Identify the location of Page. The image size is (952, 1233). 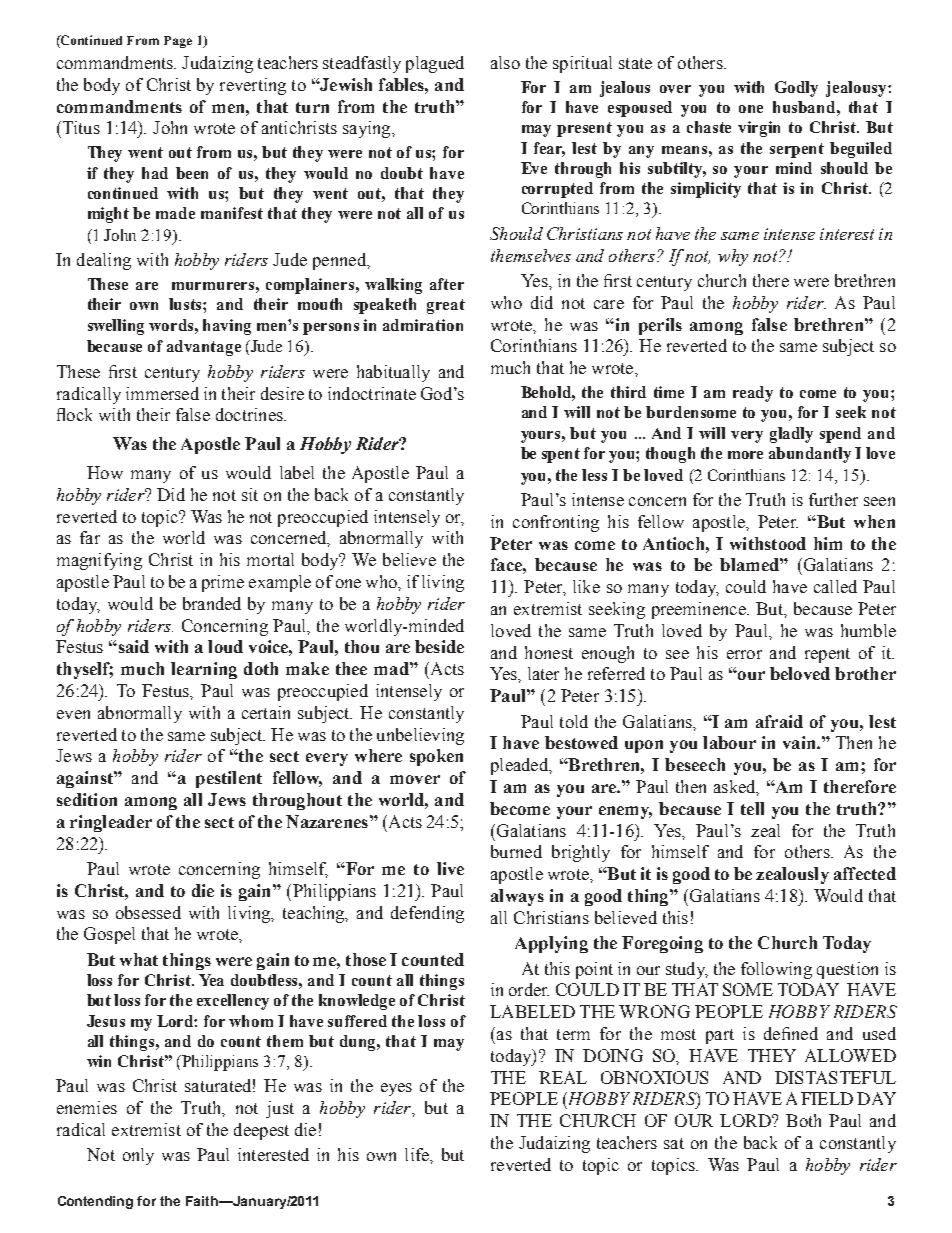
(178, 42).
